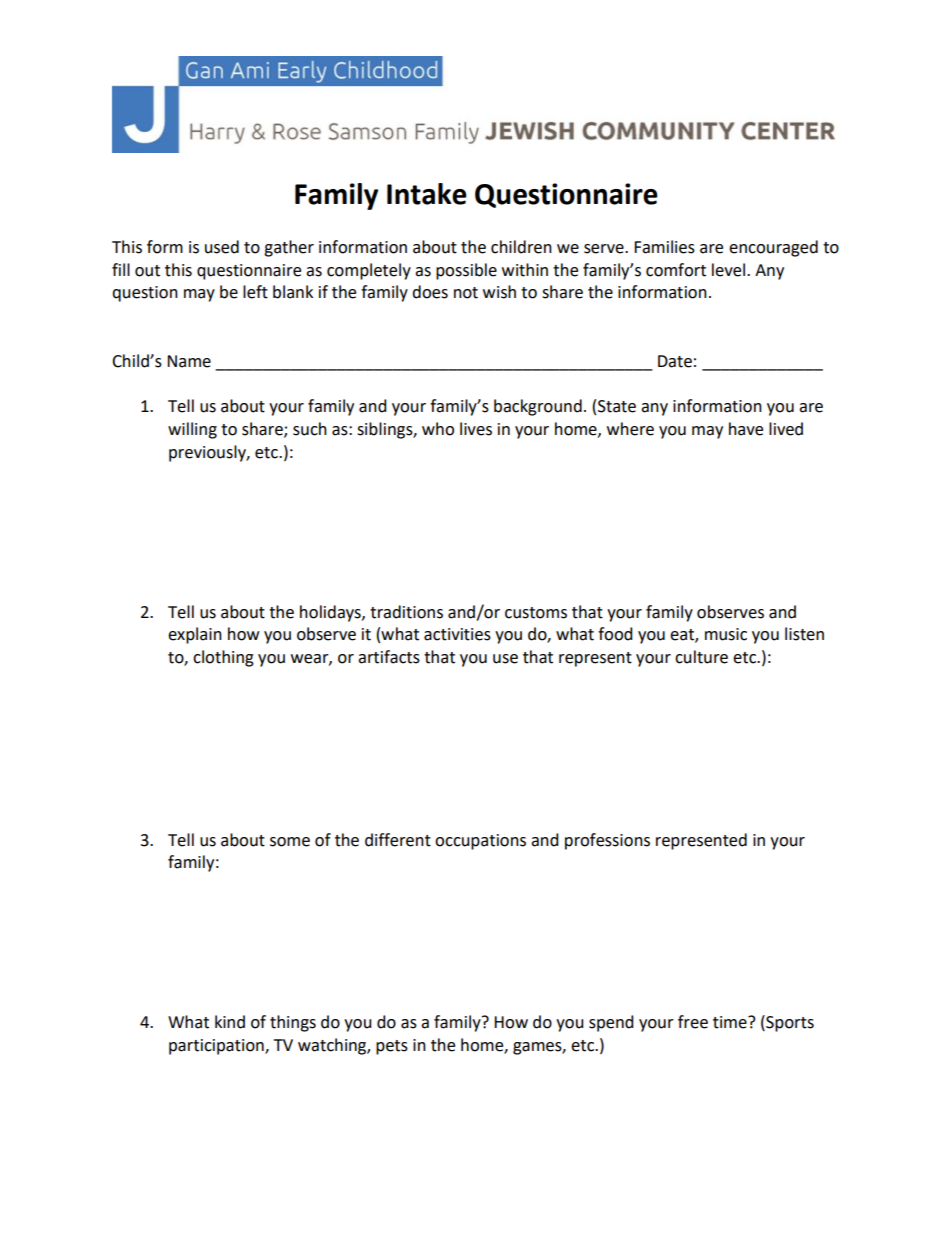 The image size is (952, 1233). What do you see at coordinates (773, 248) in the image?
I see `encouraged` at bounding box center [773, 248].
